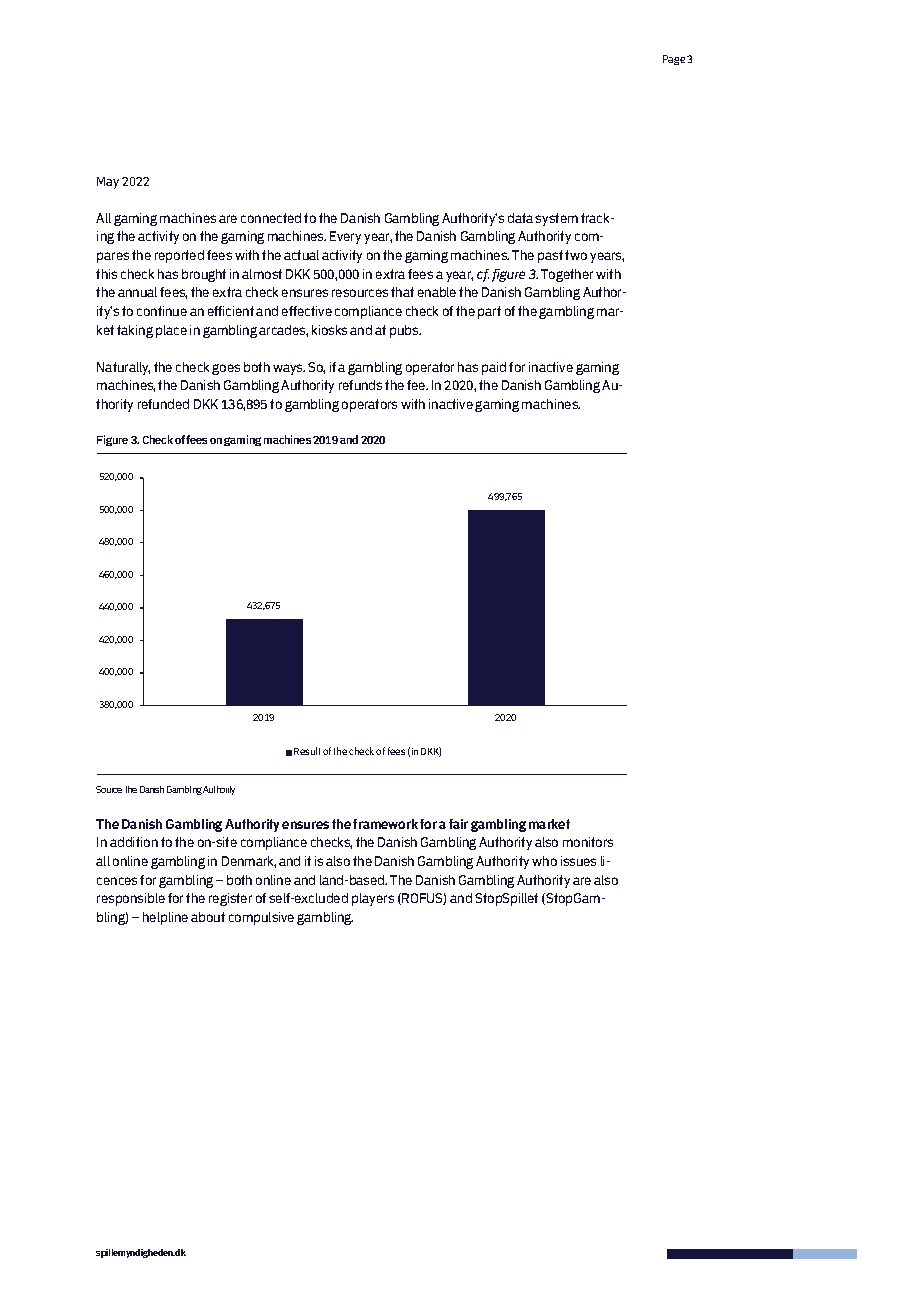  What do you see at coordinates (549, 824) in the image?
I see `market` at bounding box center [549, 824].
